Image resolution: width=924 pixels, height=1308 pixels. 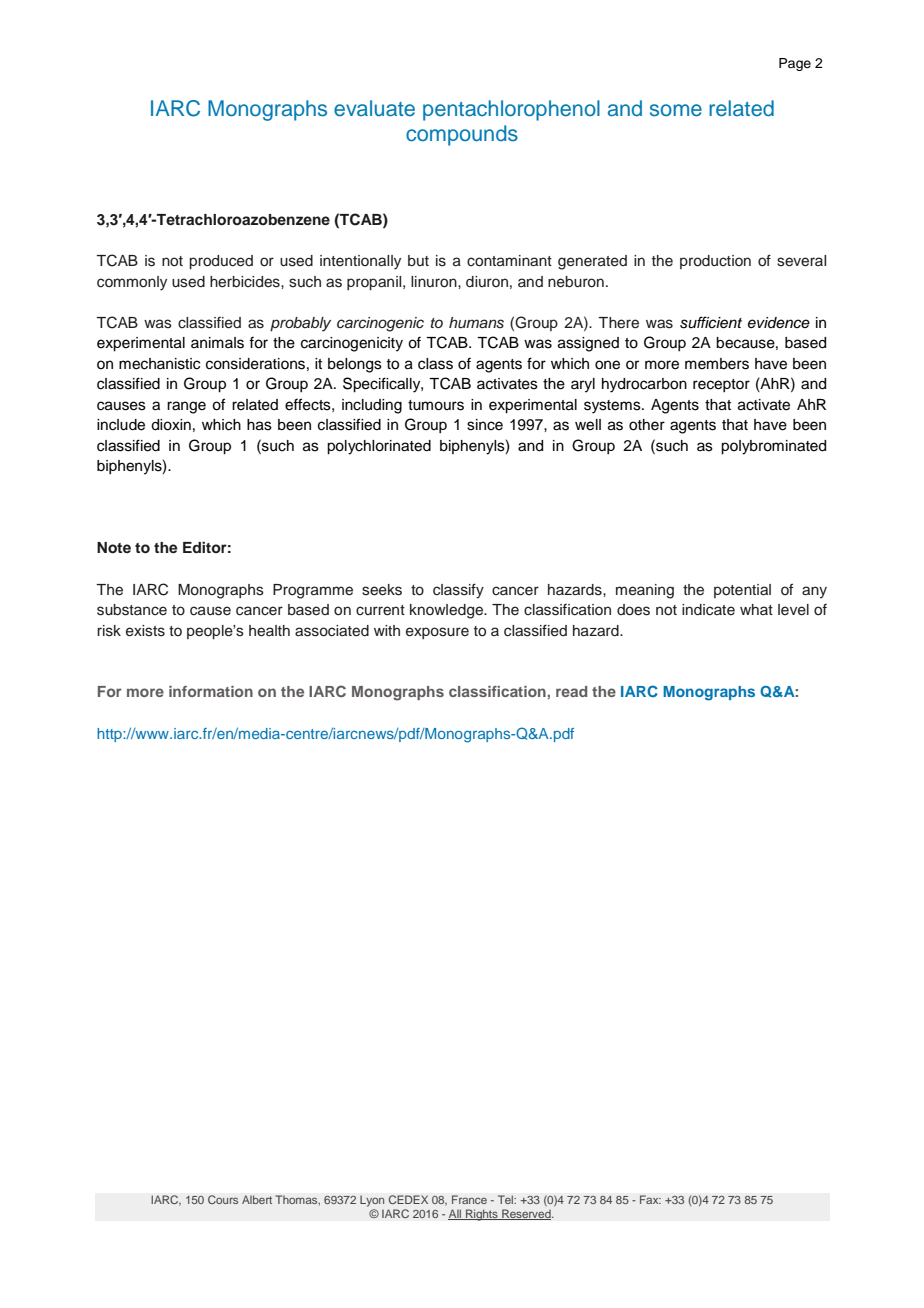 What do you see at coordinates (447, 611) in the image?
I see `knowledge` at bounding box center [447, 611].
